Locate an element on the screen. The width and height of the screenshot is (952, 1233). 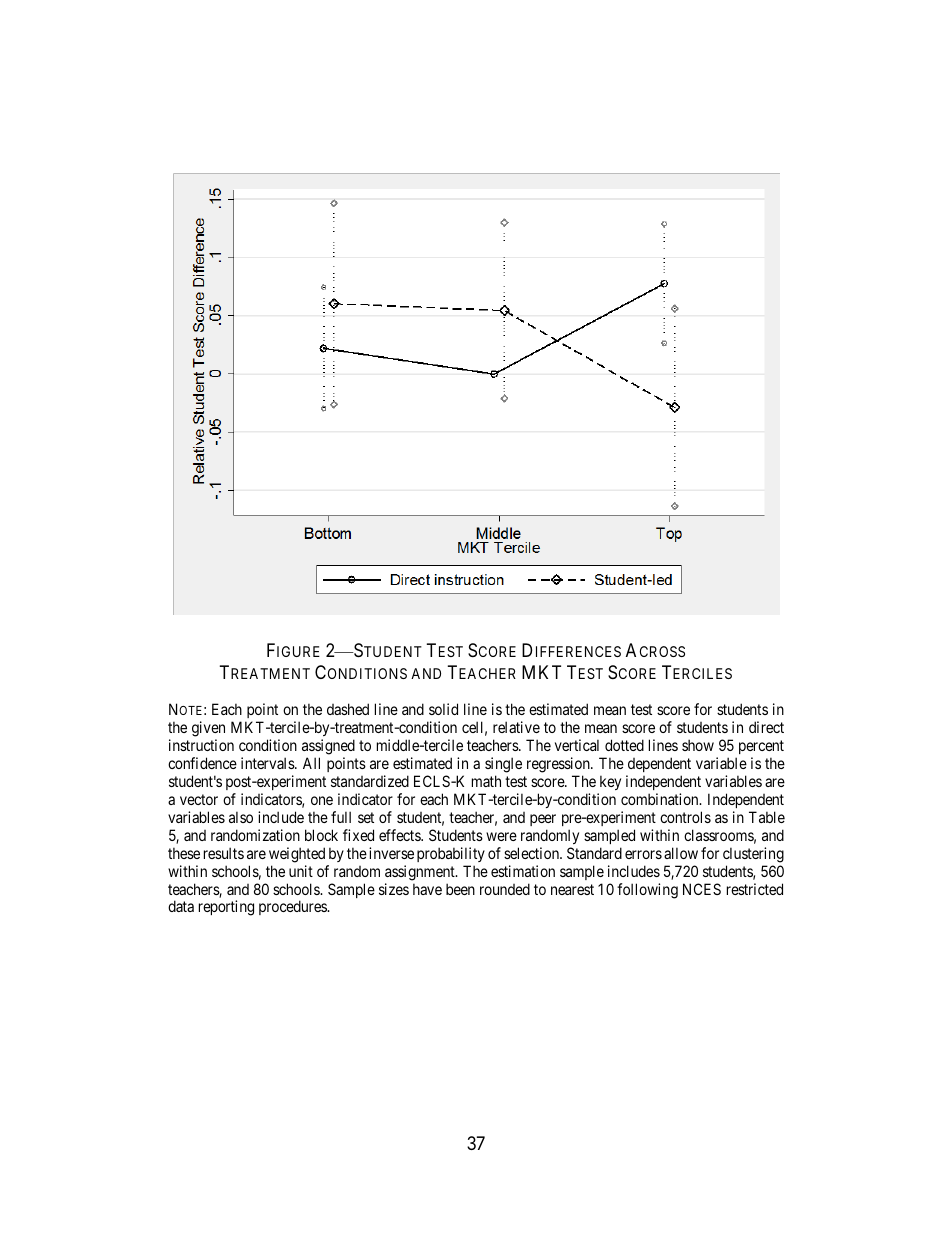
were is located at coordinates (501, 836).
